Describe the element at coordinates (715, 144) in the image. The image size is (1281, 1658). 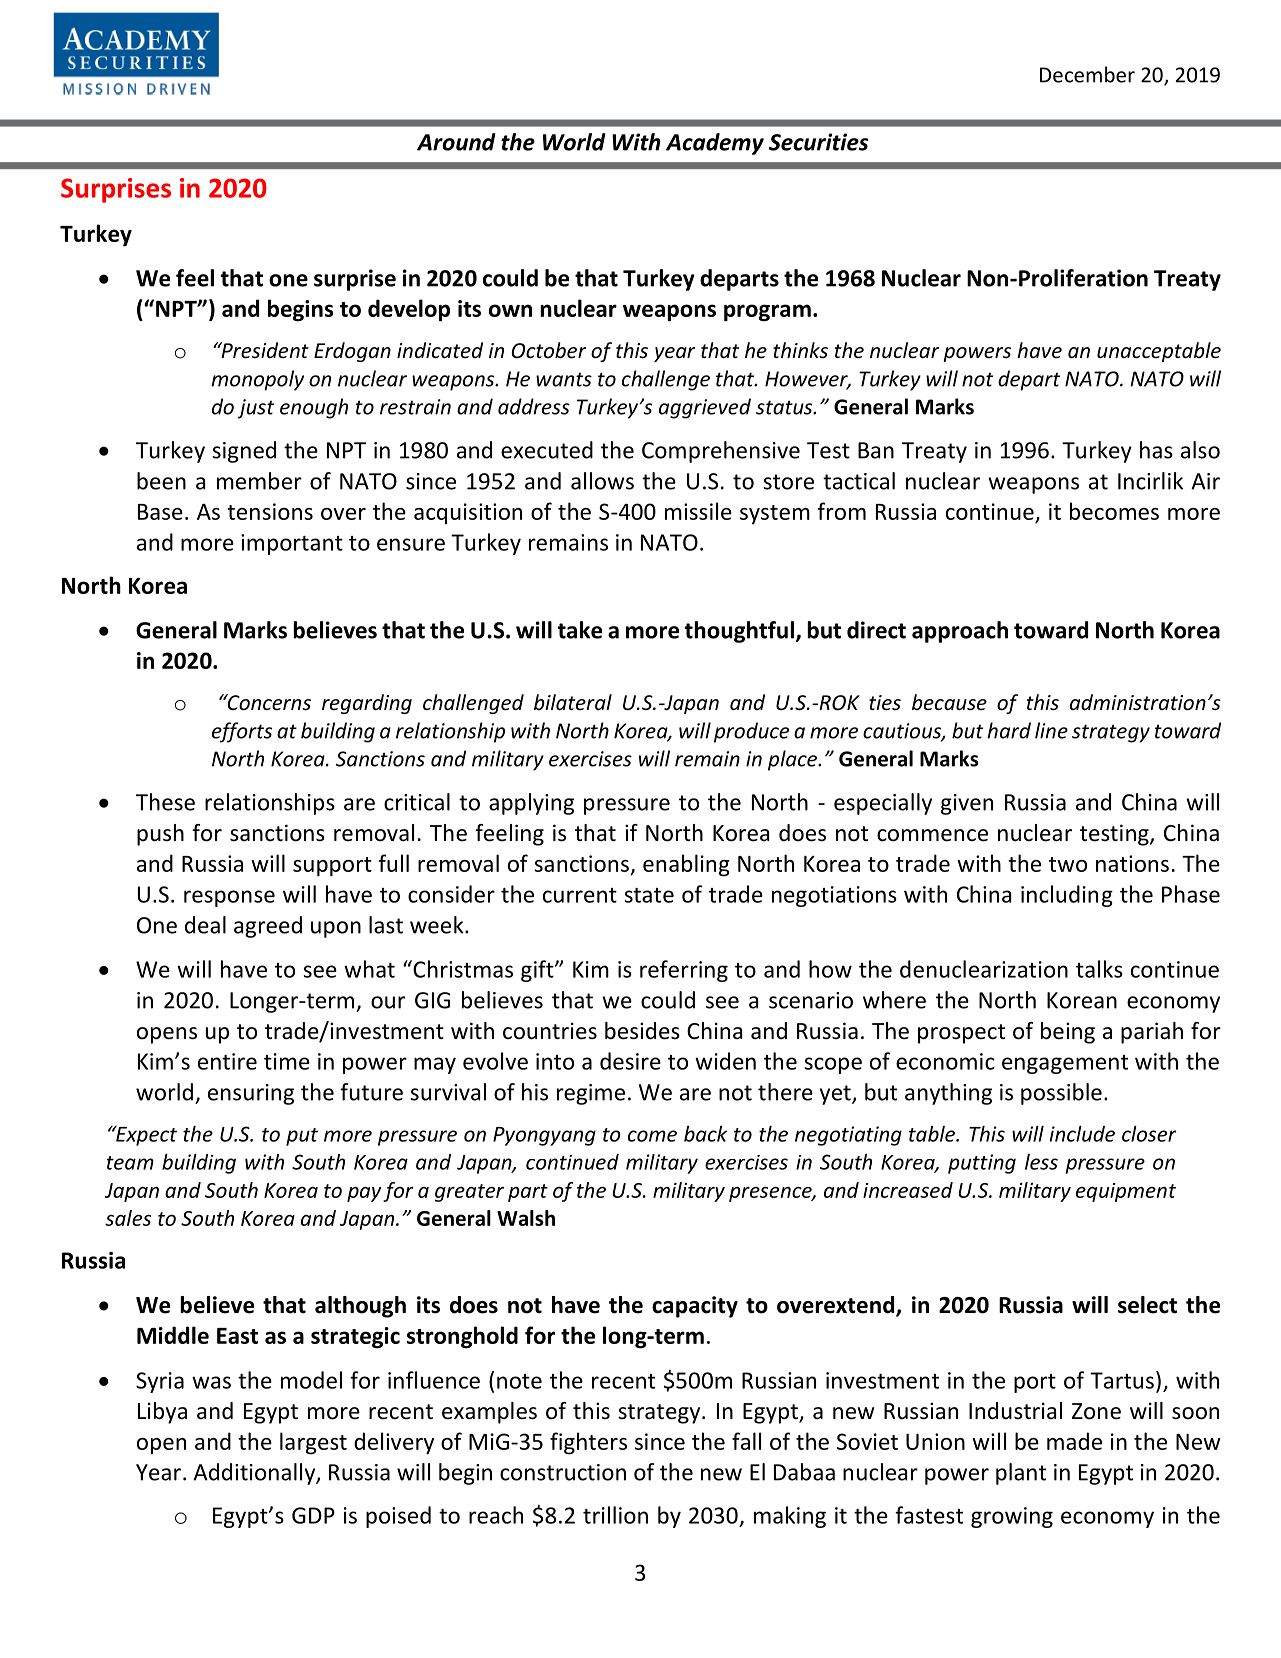
I see `Academy` at that location.
